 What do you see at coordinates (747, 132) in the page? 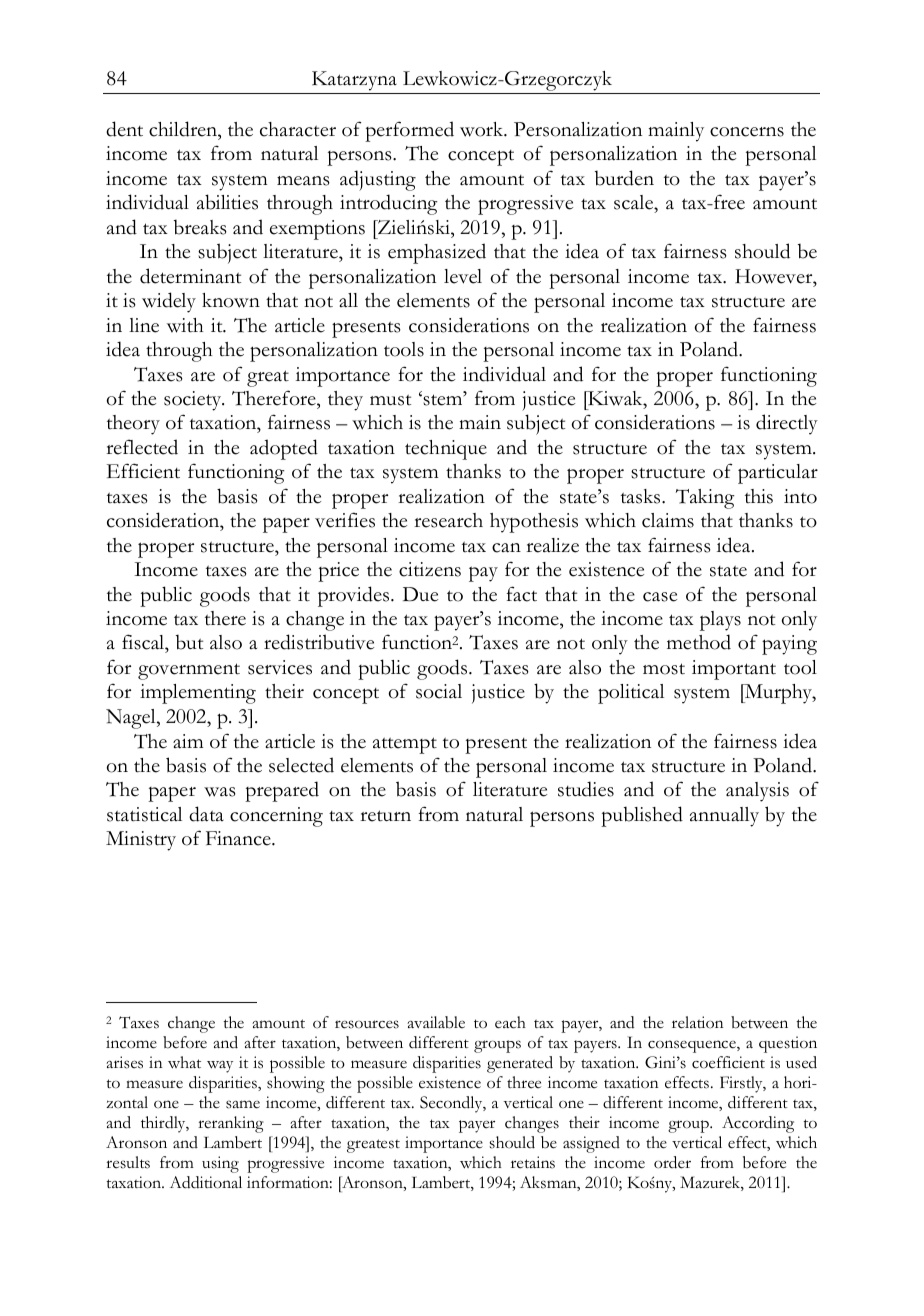
I see `concerns` at bounding box center [747, 132].
